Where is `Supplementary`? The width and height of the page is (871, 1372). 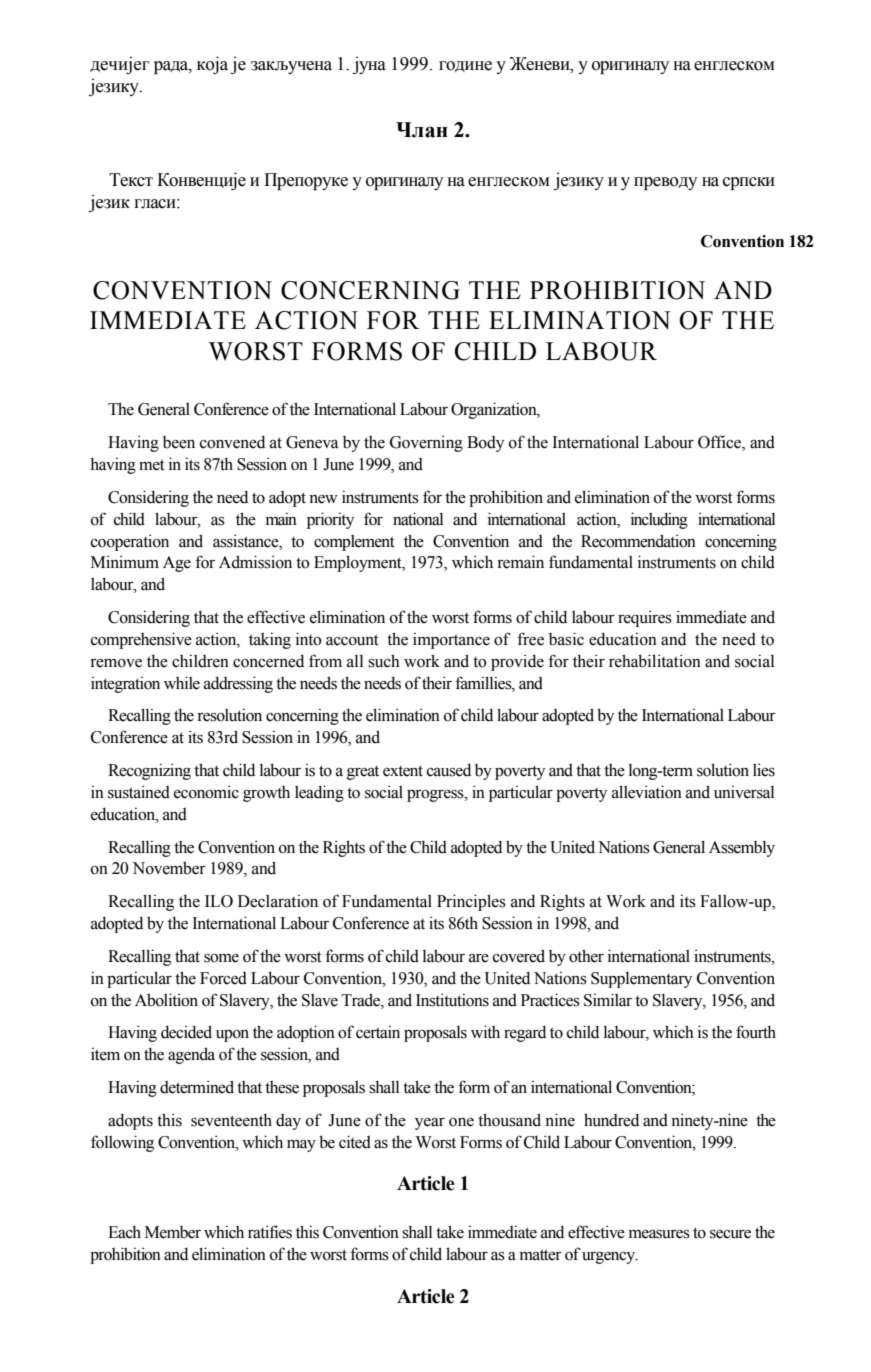 Supplementary is located at coordinates (641, 980).
